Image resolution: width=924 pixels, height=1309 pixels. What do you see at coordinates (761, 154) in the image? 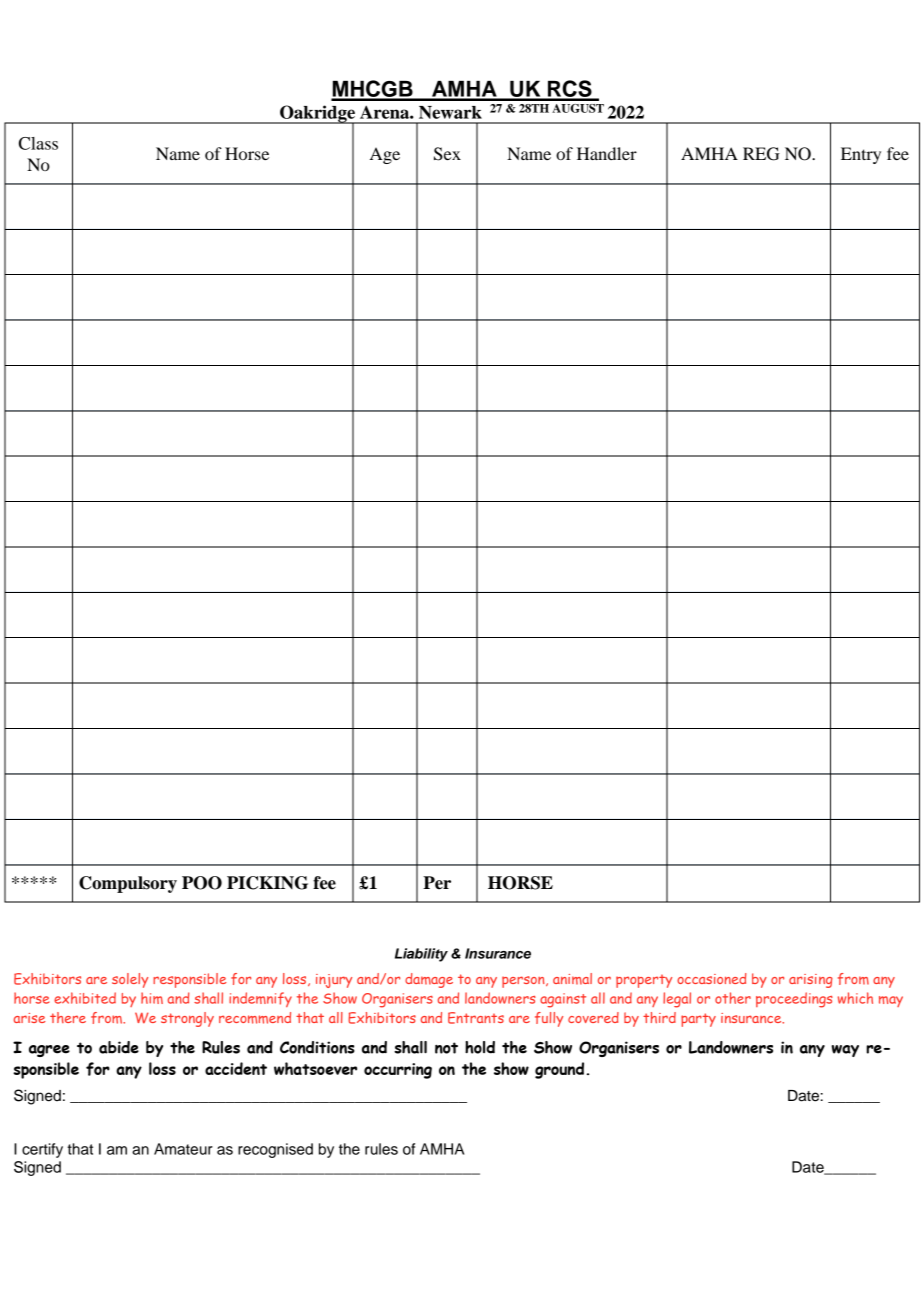
I see `REG` at bounding box center [761, 154].
